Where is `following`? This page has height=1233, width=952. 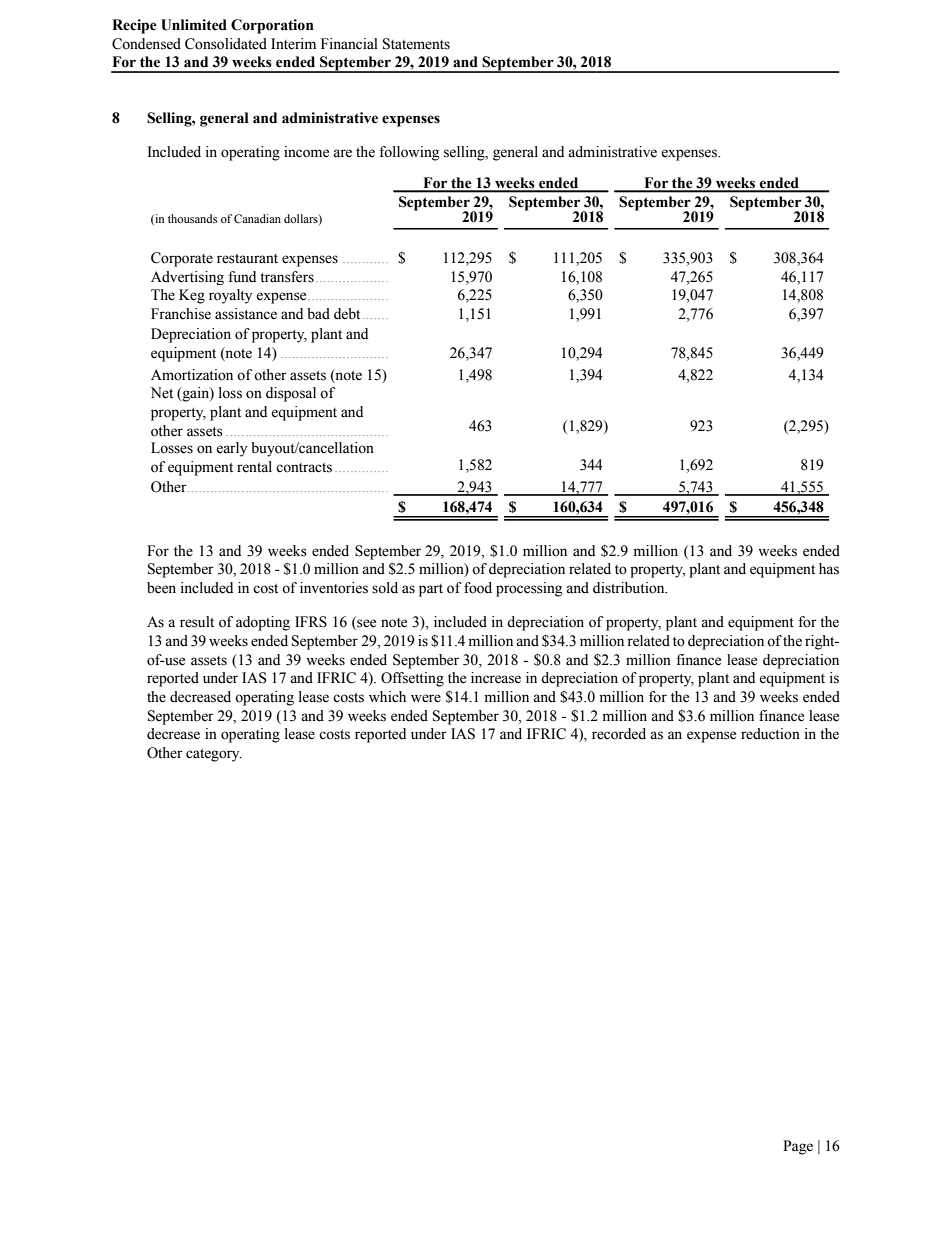
following is located at coordinates (409, 153).
